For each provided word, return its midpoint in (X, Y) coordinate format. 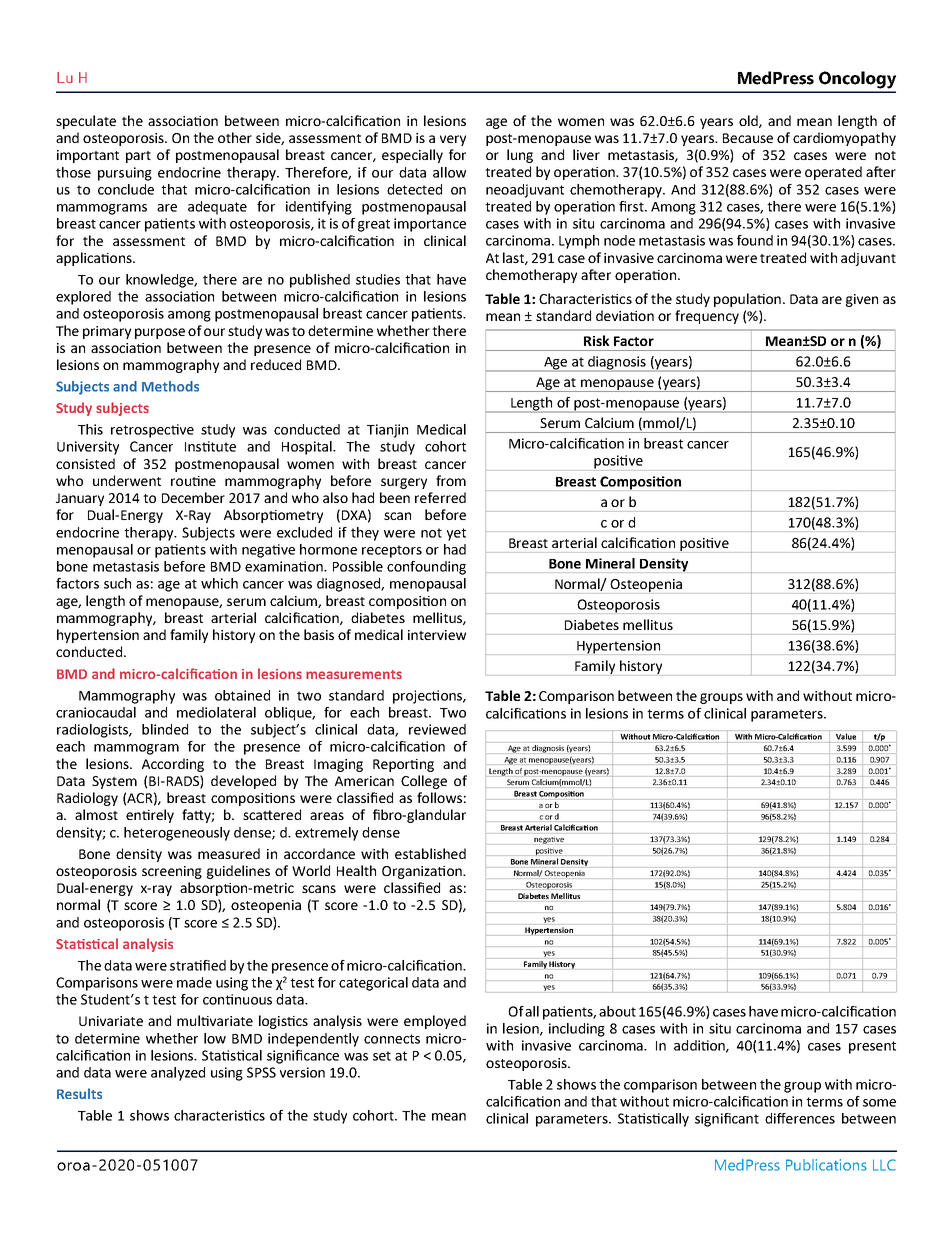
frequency (707, 317)
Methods (170, 386)
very (453, 140)
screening (172, 872)
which (219, 583)
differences (800, 1118)
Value (846, 736)
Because (748, 138)
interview (437, 635)
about (617, 1011)
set (382, 1056)
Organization (423, 872)
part (138, 157)
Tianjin (387, 431)
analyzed (178, 1074)
